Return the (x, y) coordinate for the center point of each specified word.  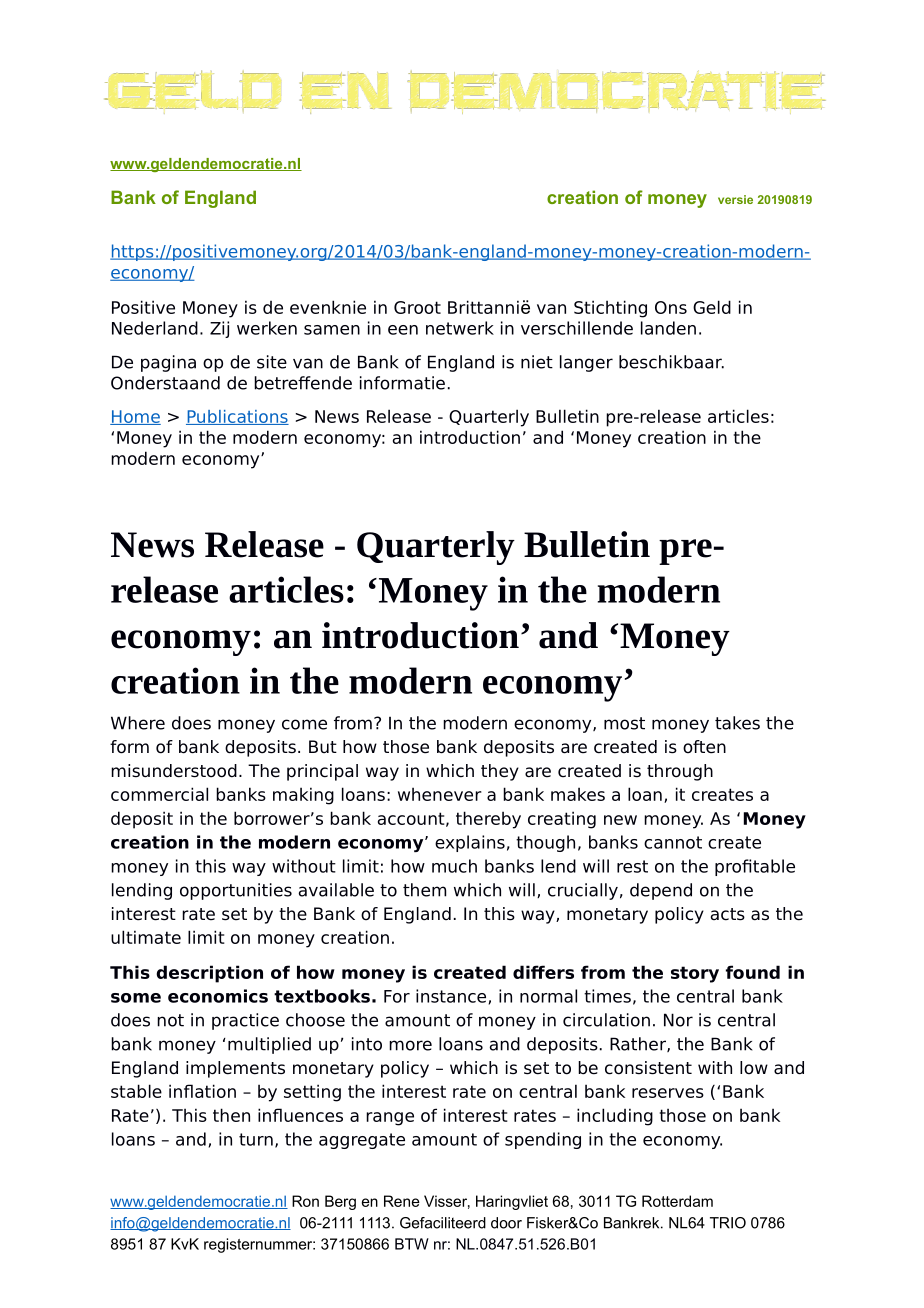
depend (661, 891)
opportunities (236, 891)
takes (737, 723)
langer (586, 363)
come (304, 724)
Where (138, 723)
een (403, 330)
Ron (305, 1201)
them (424, 890)
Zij (219, 329)
